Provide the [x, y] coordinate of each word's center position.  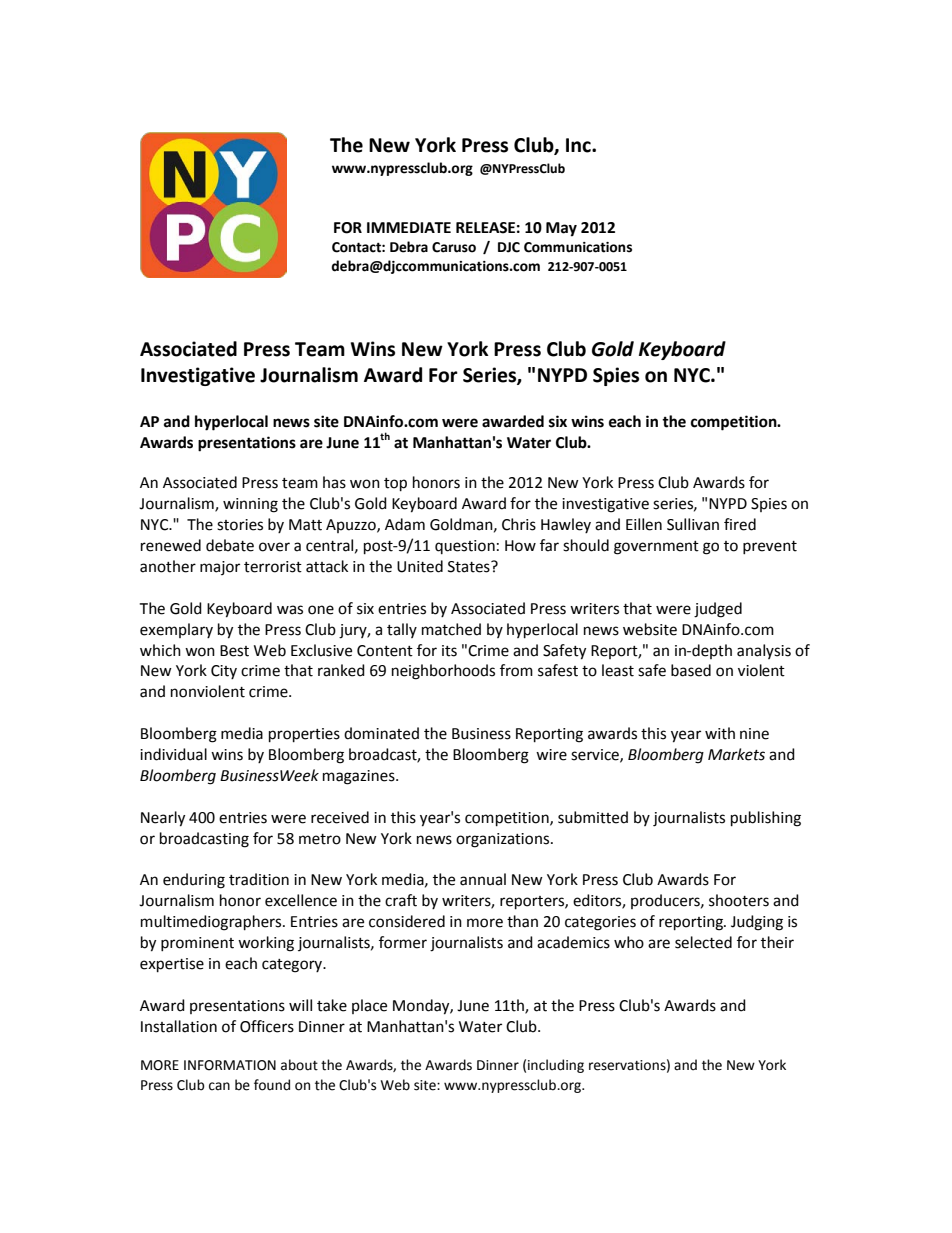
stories [240, 525]
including [556, 1066]
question [465, 547]
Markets [736, 754]
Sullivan [693, 524]
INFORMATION [230, 1065]
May [561, 229]
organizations [504, 840]
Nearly [163, 819]
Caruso [454, 247]
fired [740, 524]
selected [703, 942]
